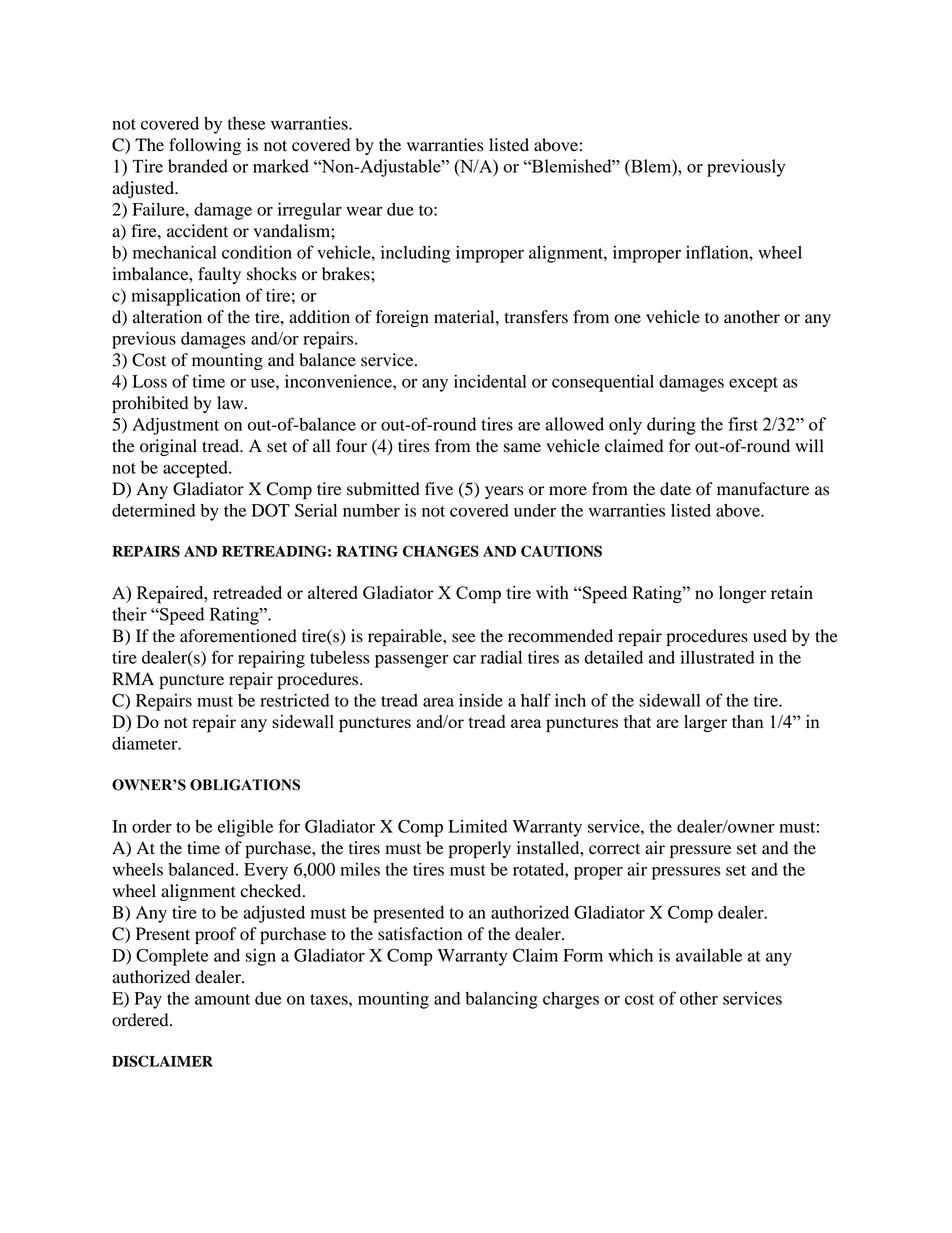 Image resolution: width=952 pixels, height=1233 pixels. I want to click on available, so click(709, 955).
